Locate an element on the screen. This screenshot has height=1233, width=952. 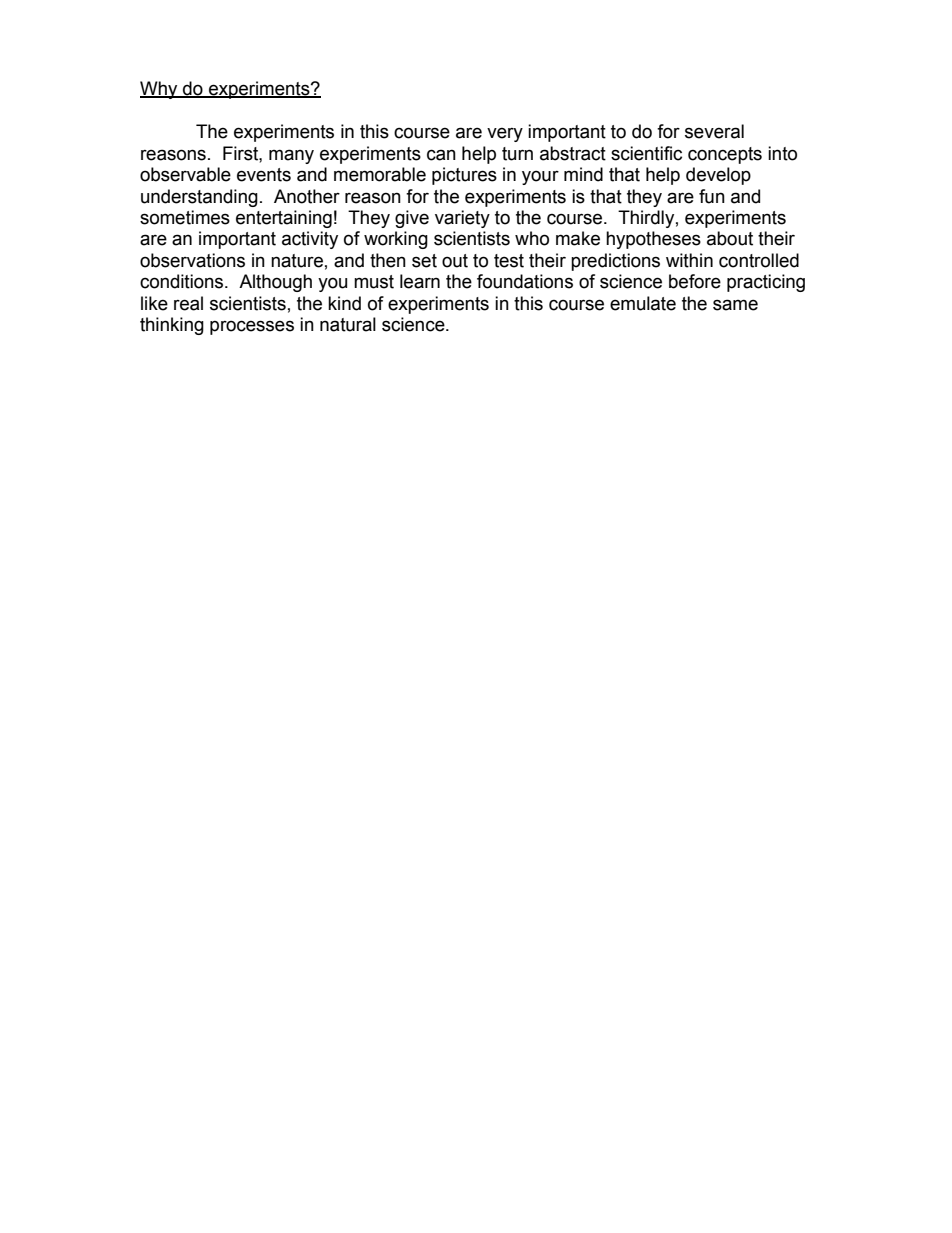
sometimes is located at coordinates (185, 217).
